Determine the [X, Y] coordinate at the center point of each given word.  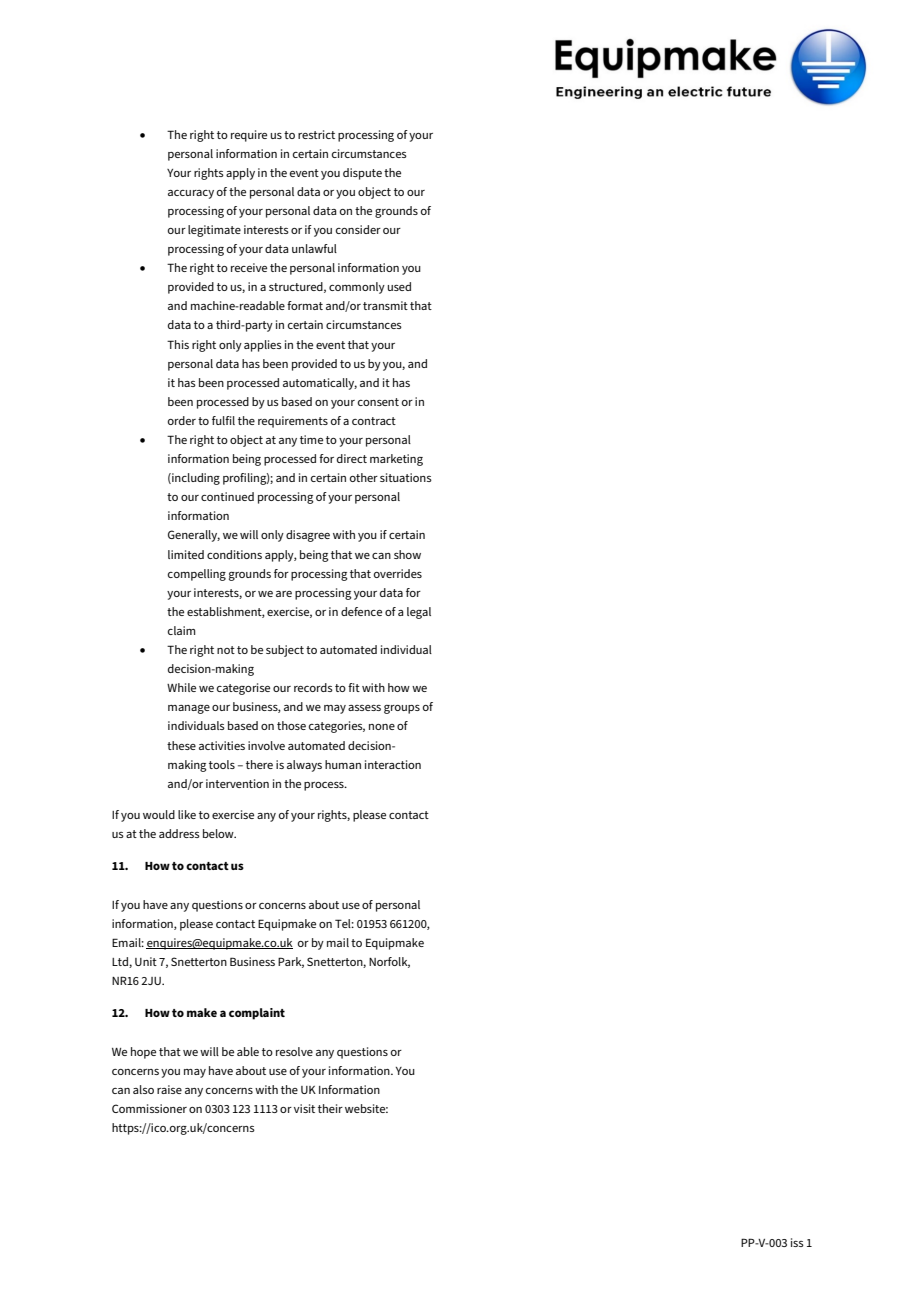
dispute [362, 174]
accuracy [191, 194]
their [330, 1108]
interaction [393, 764]
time [311, 439]
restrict [316, 134]
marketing [396, 460]
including [195, 479]
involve [266, 745]
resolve [294, 1051]
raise [169, 1089]
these [181, 745]
